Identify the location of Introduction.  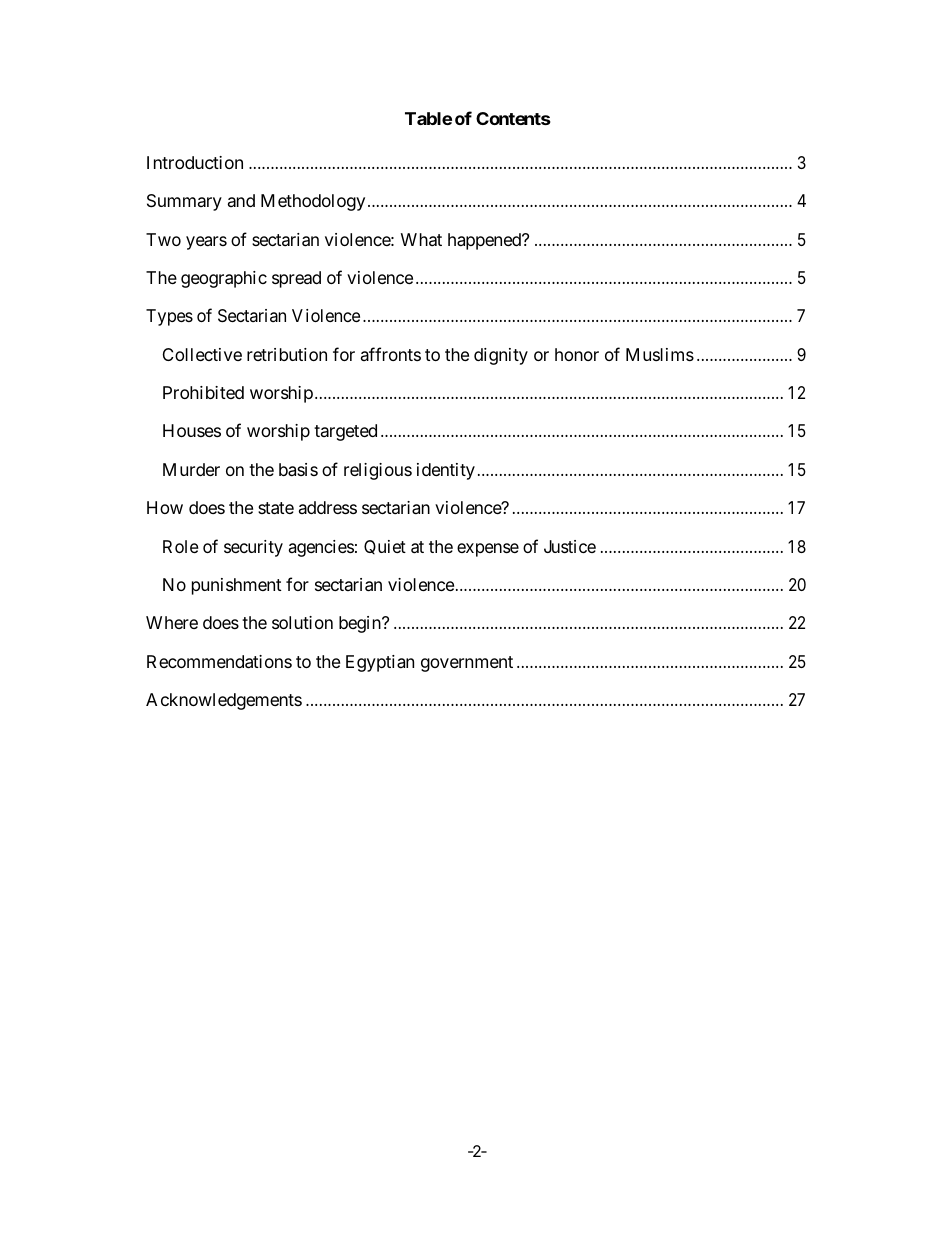
(195, 162).
